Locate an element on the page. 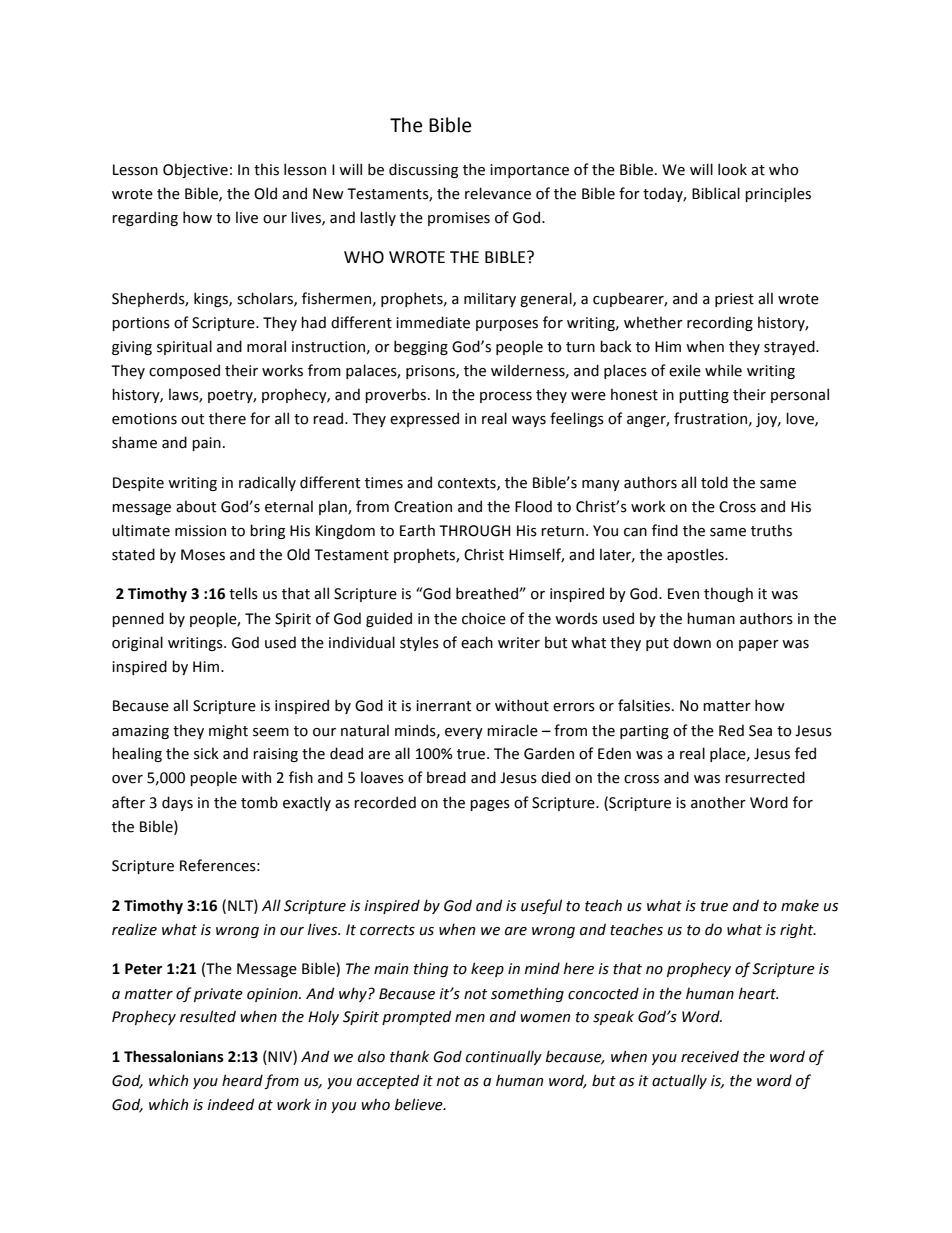  Biblical is located at coordinates (716, 193).
